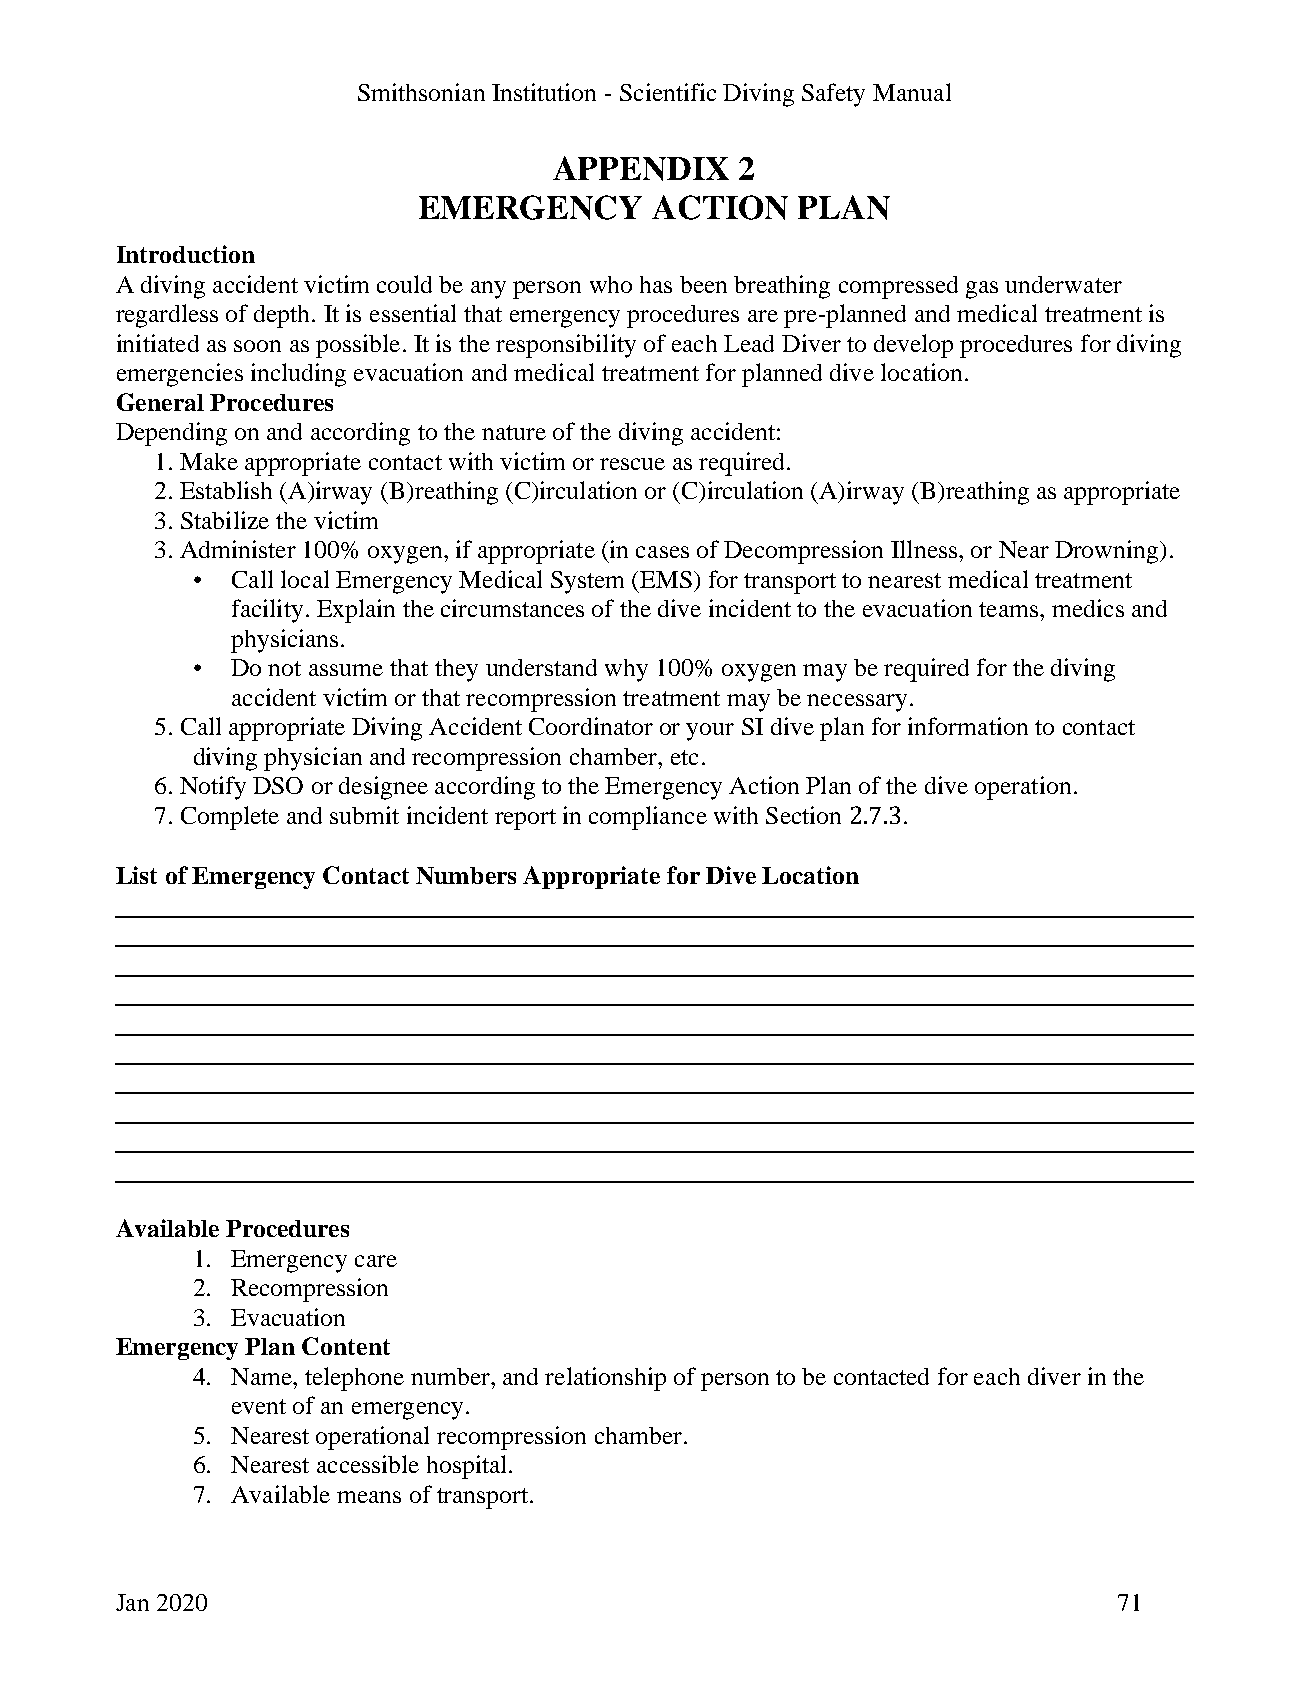 The width and height of the document is (1309, 1693). Describe the element at coordinates (912, 92) in the document. I see `Manual` at that location.
